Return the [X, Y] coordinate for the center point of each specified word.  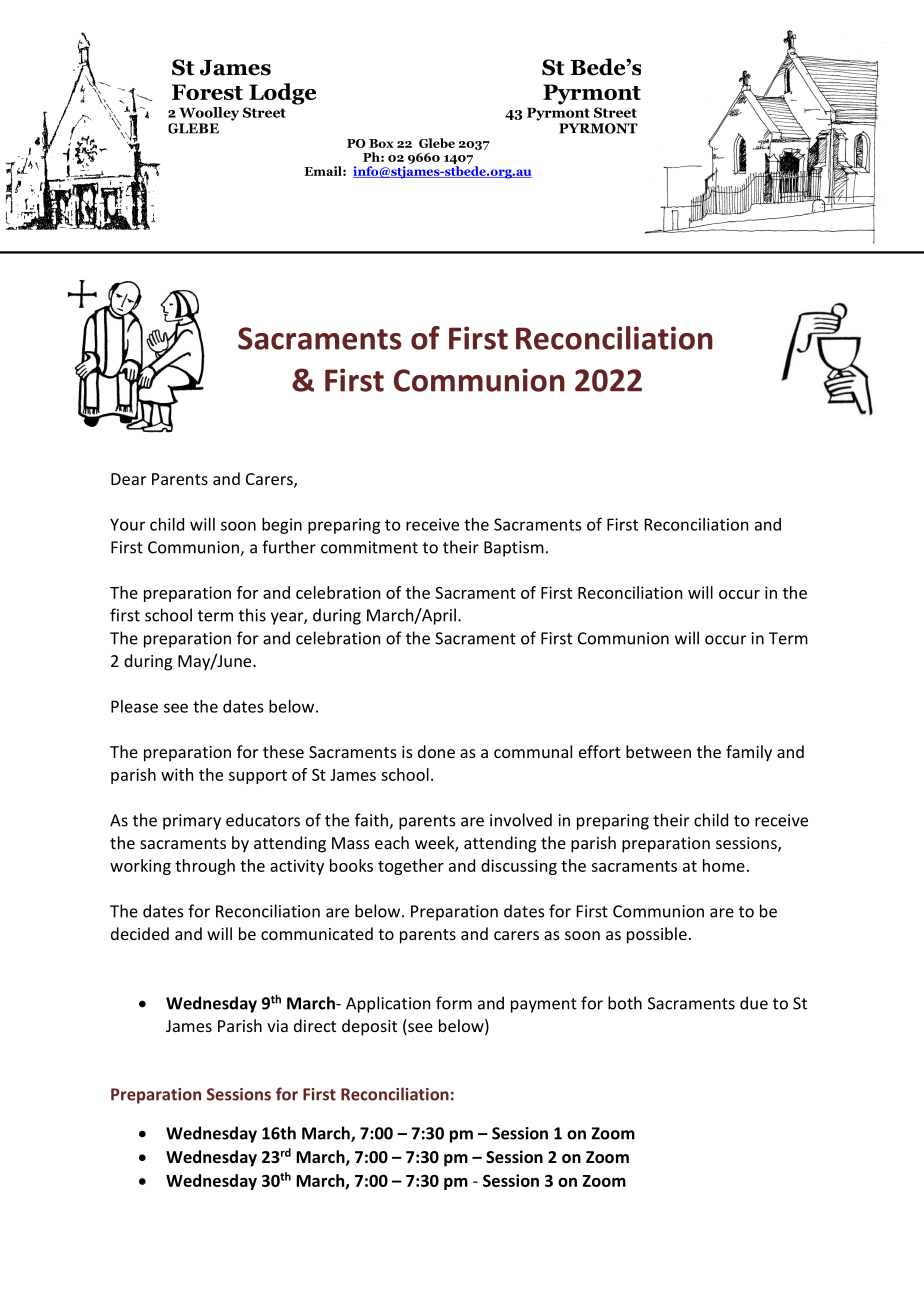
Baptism [514, 549]
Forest [207, 92]
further [289, 547]
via [277, 1026]
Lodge [282, 94]
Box [381, 143]
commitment [369, 547]
